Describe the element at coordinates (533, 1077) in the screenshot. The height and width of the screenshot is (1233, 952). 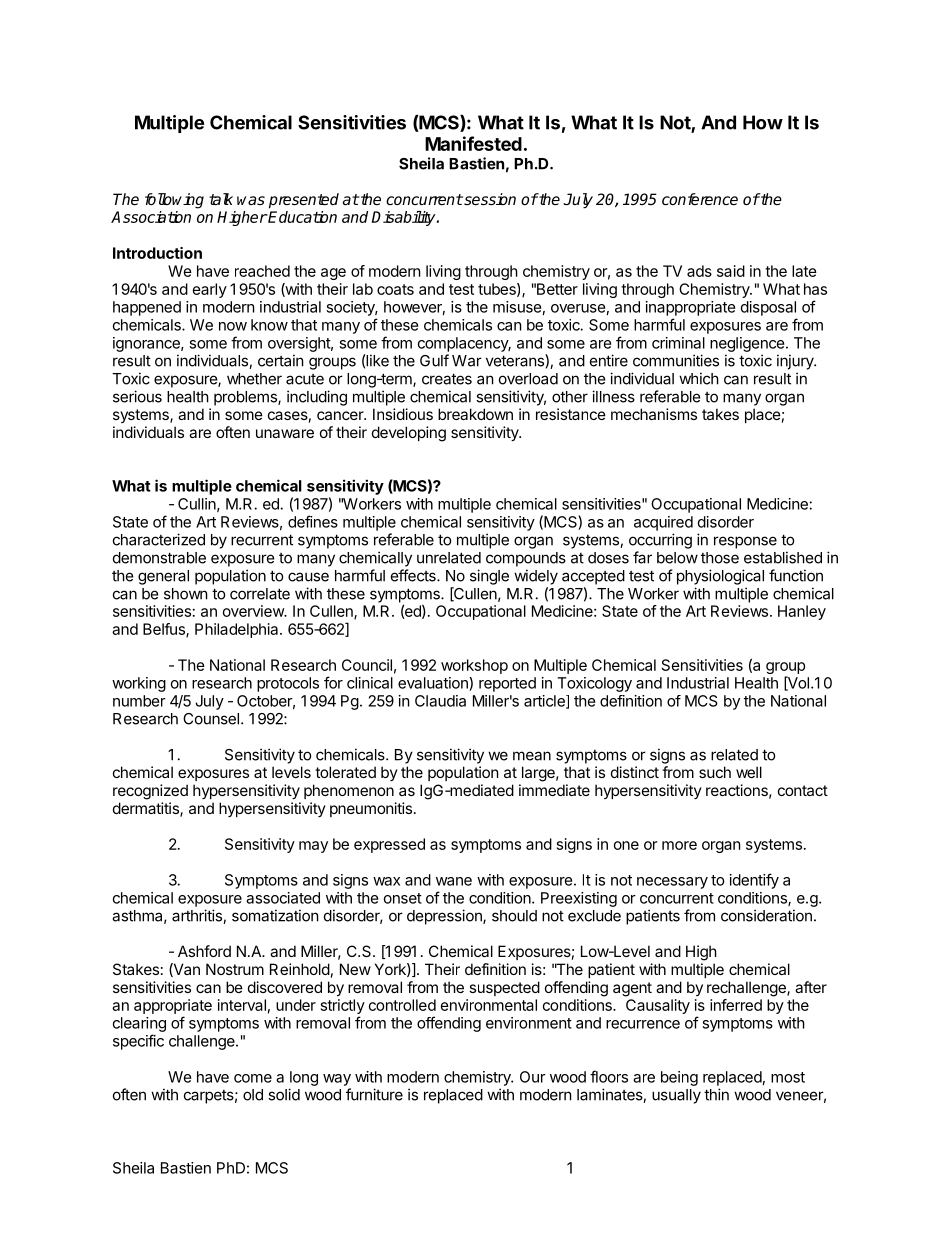
I see `Our` at that location.
